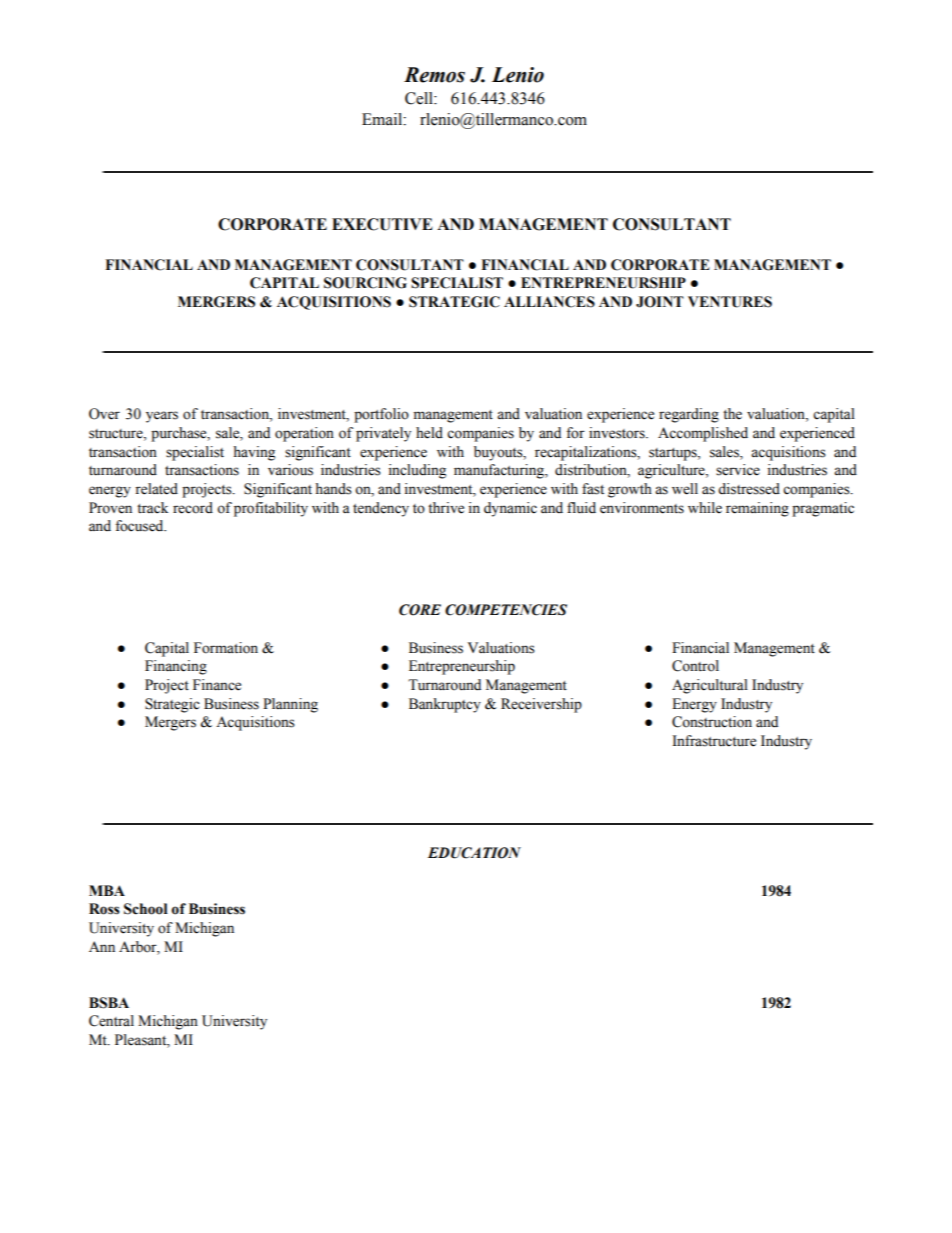  I want to click on EXECUTIVE, so click(382, 224).
